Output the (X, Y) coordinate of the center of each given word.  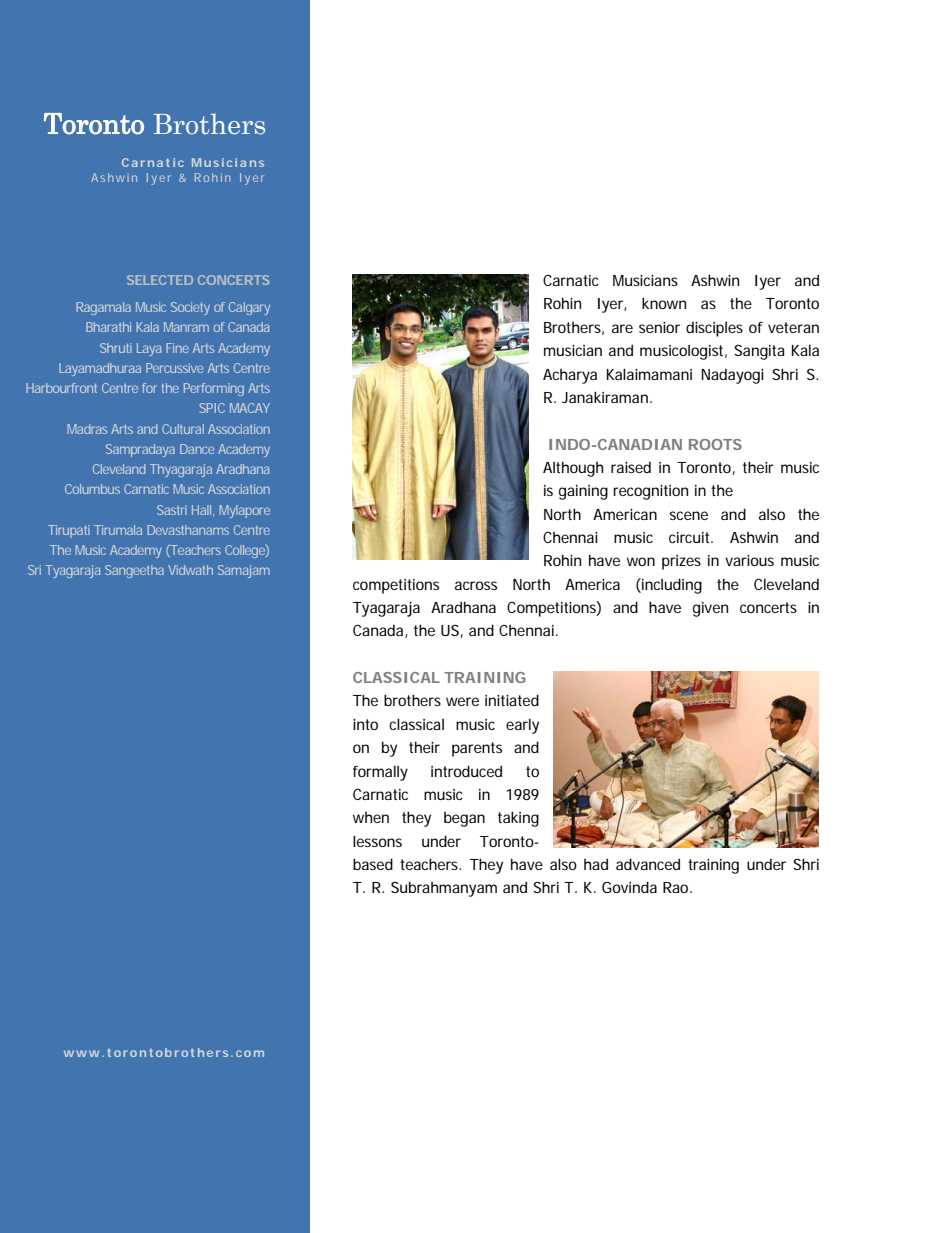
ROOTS (715, 444)
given (710, 609)
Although (573, 469)
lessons (377, 841)
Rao (675, 887)
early (522, 726)
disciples (714, 329)
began (464, 819)
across (476, 585)
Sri (34, 570)
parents (477, 749)
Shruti (116, 348)
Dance (197, 449)
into (365, 724)
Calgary (249, 308)
